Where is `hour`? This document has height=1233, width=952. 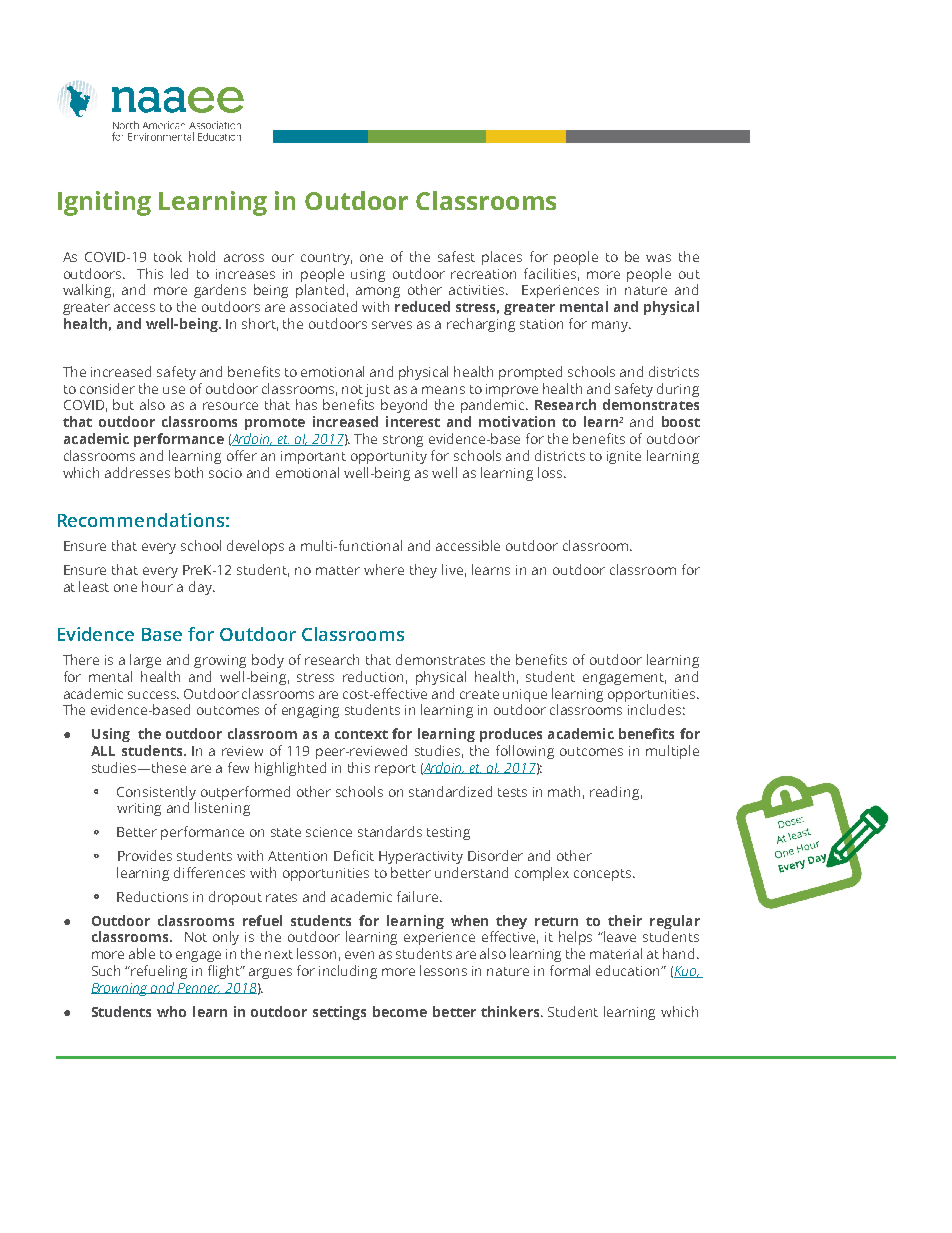
hour is located at coordinates (157, 586).
